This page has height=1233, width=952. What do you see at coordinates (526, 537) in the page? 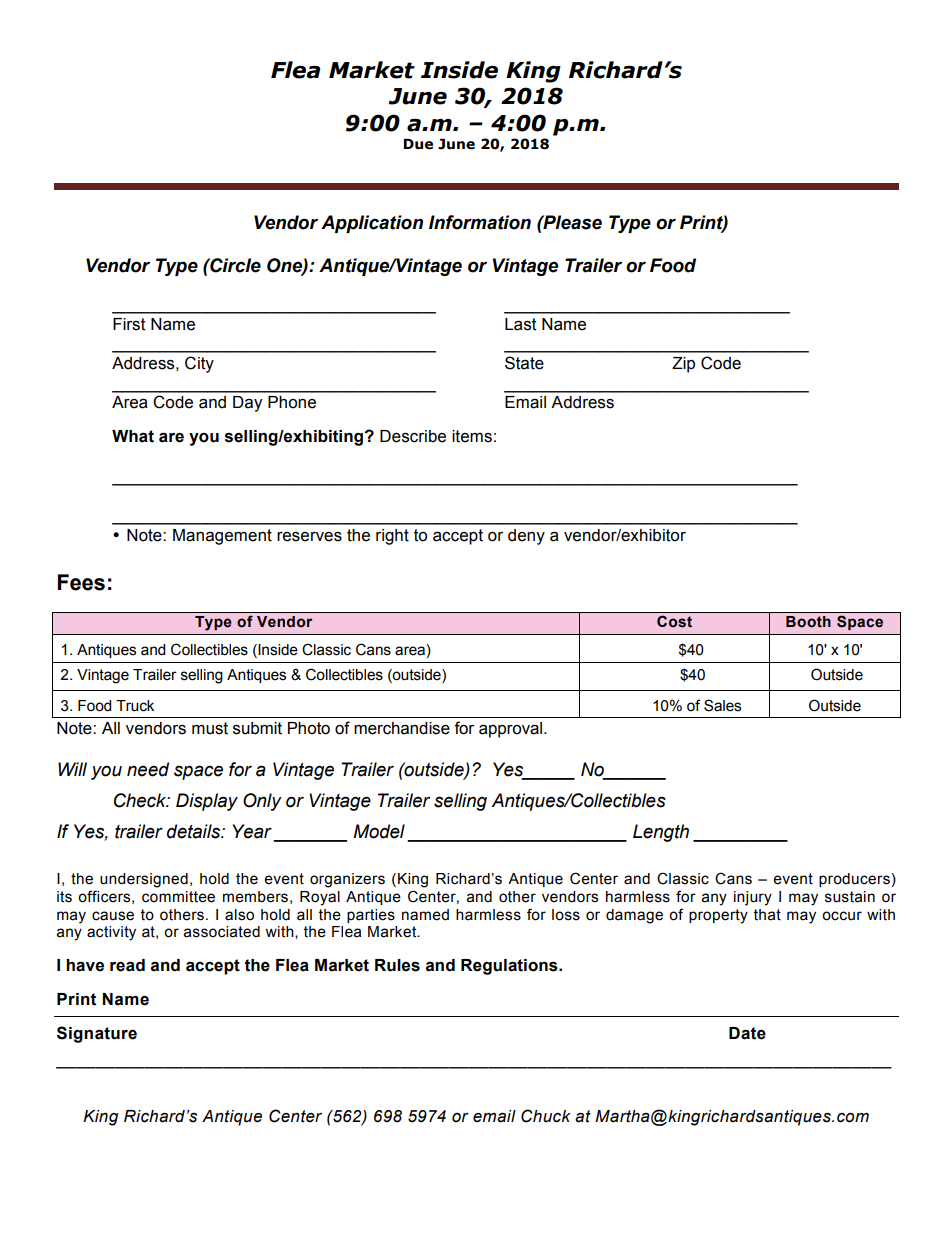
I see `deny` at bounding box center [526, 537].
